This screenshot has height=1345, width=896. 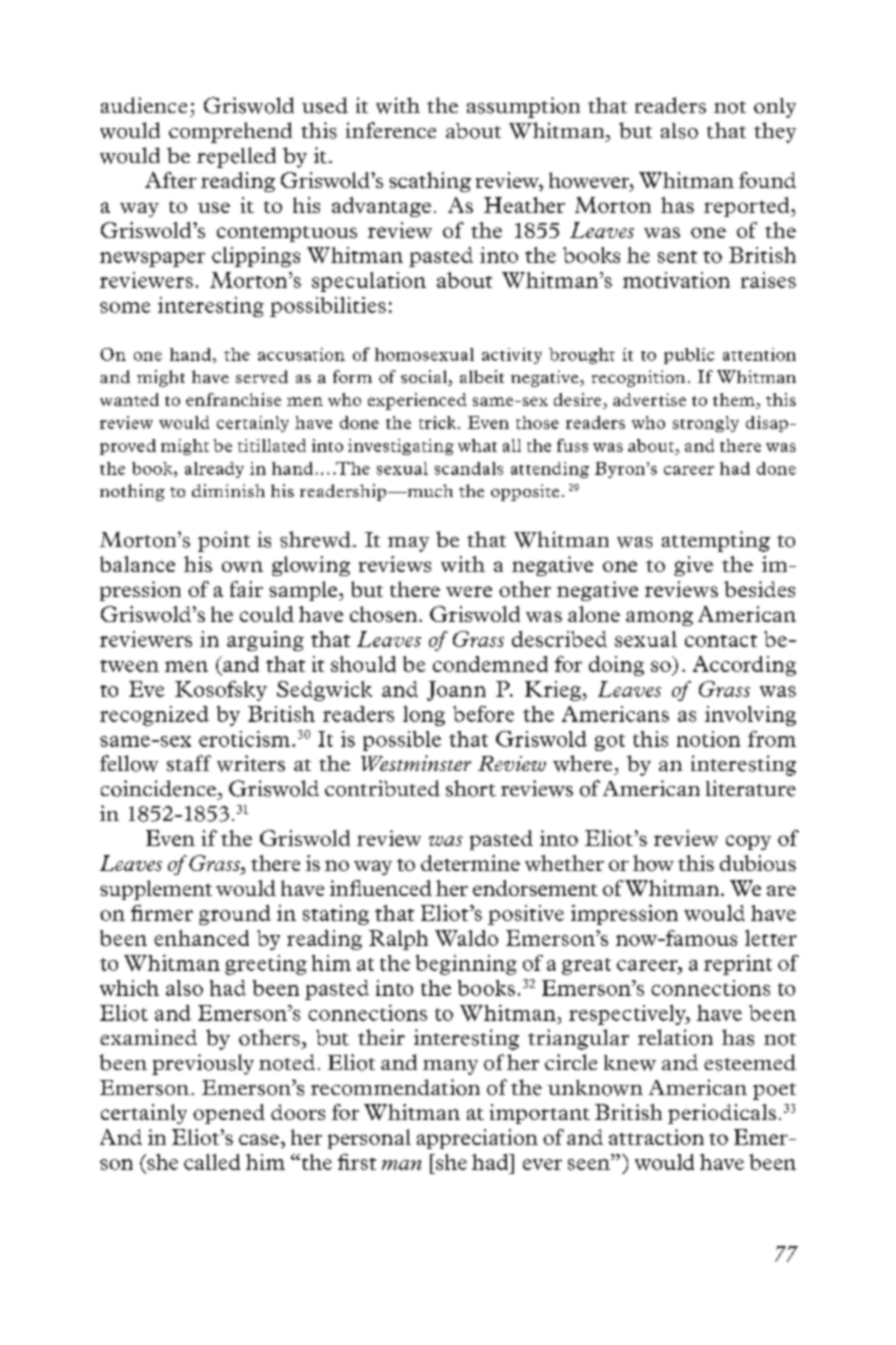 I want to click on they, so click(x=775, y=132).
